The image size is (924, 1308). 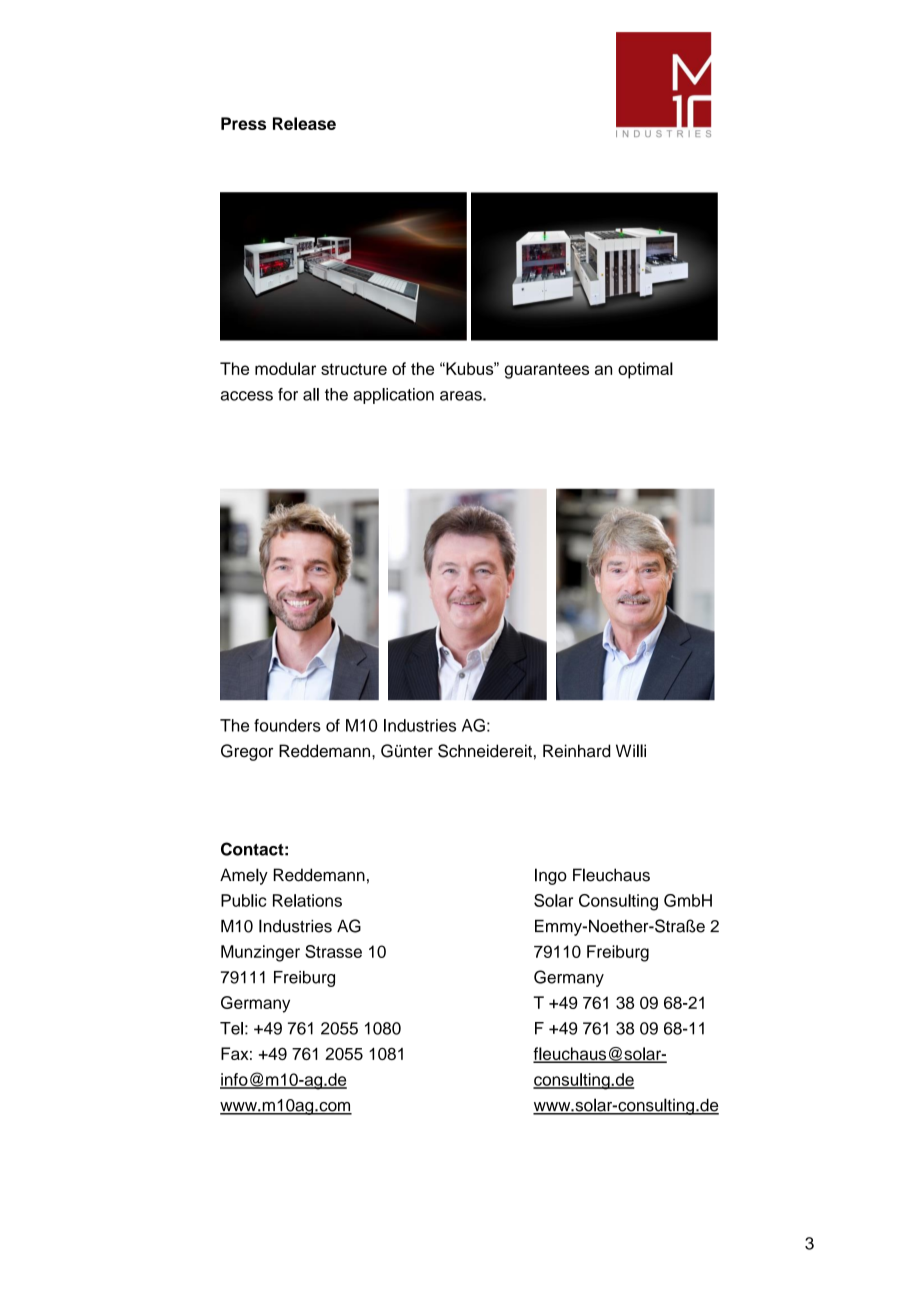 I want to click on Reinhard, so click(x=576, y=751).
